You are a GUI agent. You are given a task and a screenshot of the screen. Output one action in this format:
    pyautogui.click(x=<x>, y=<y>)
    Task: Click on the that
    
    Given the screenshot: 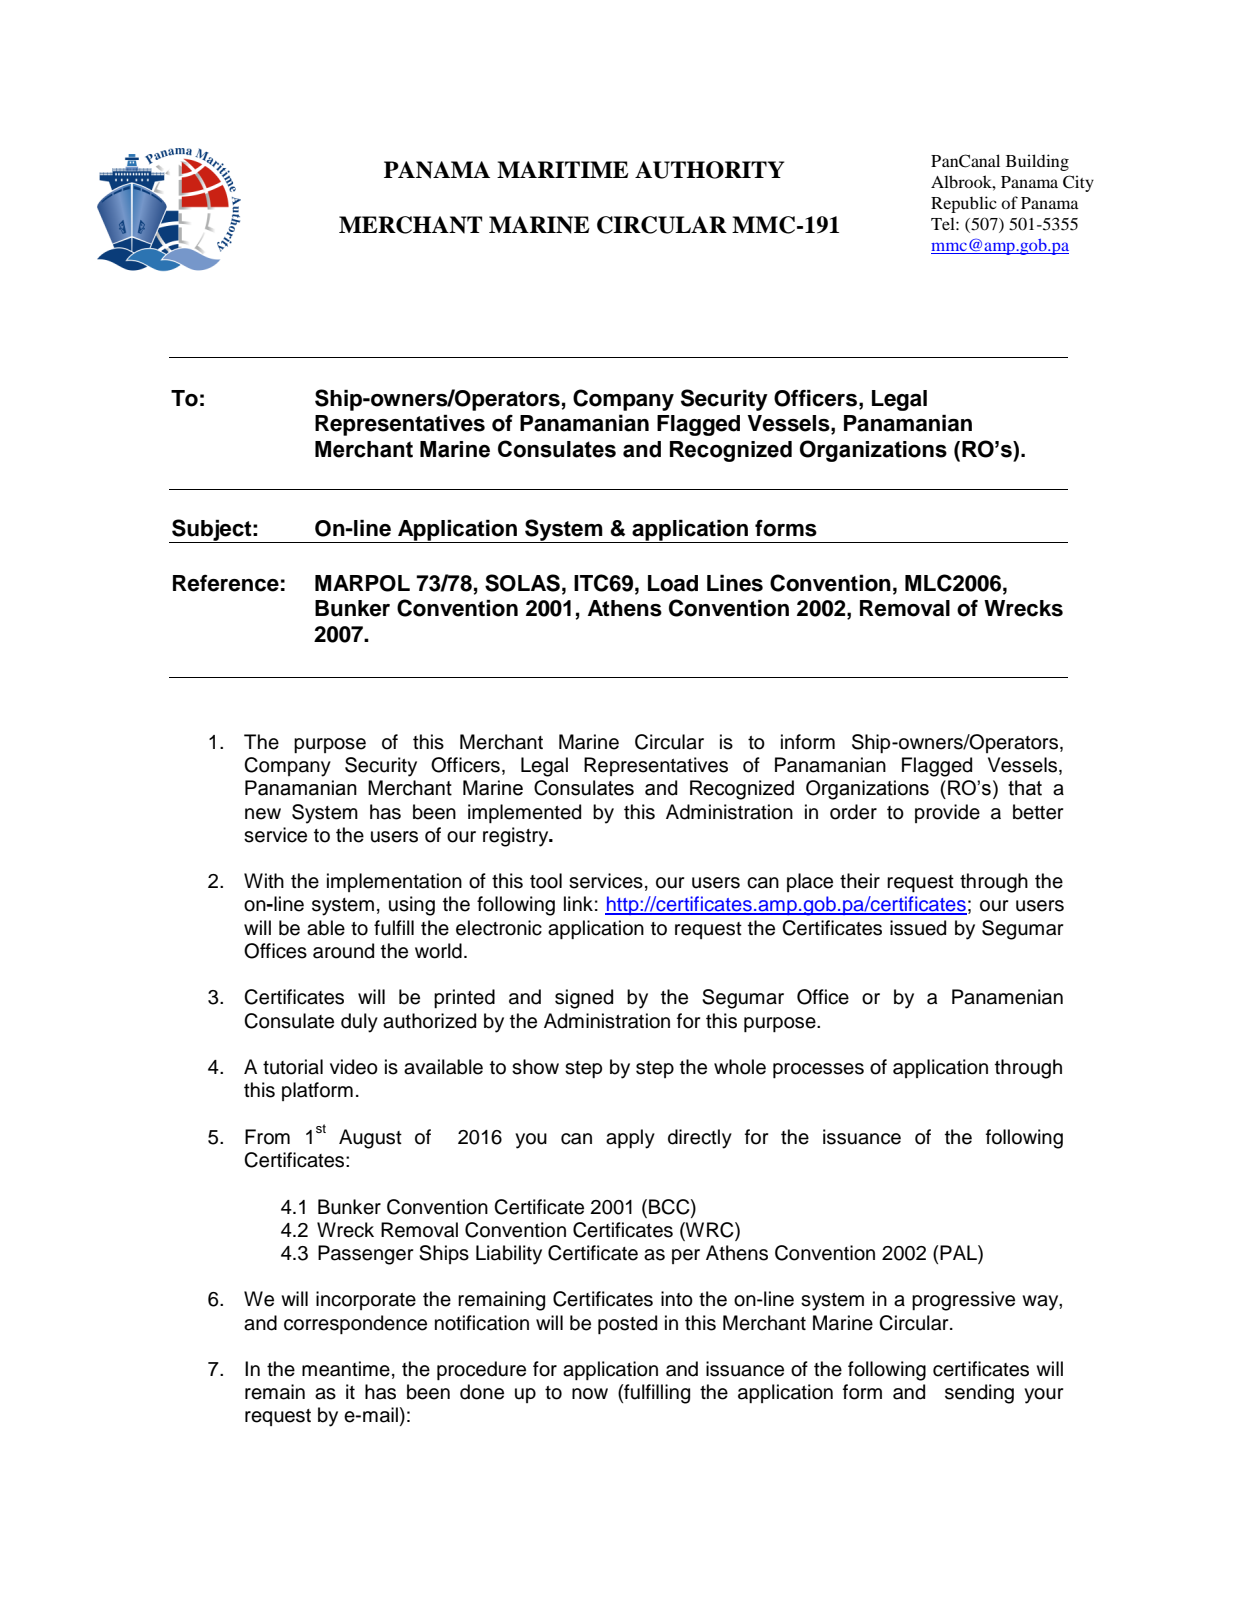 What is the action you would take?
    pyautogui.click(x=1025, y=788)
